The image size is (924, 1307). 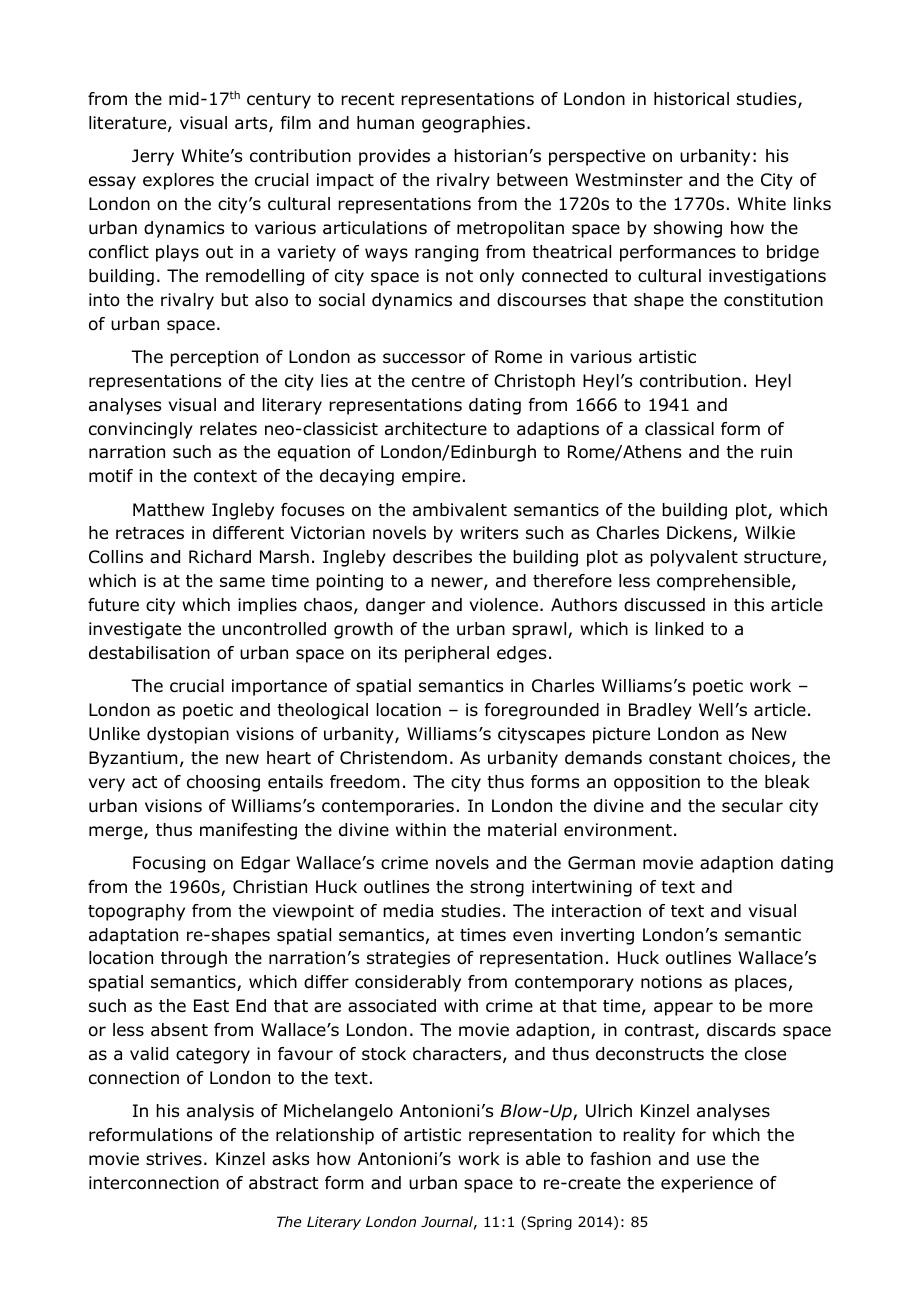 I want to click on experience, so click(x=707, y=1184).
